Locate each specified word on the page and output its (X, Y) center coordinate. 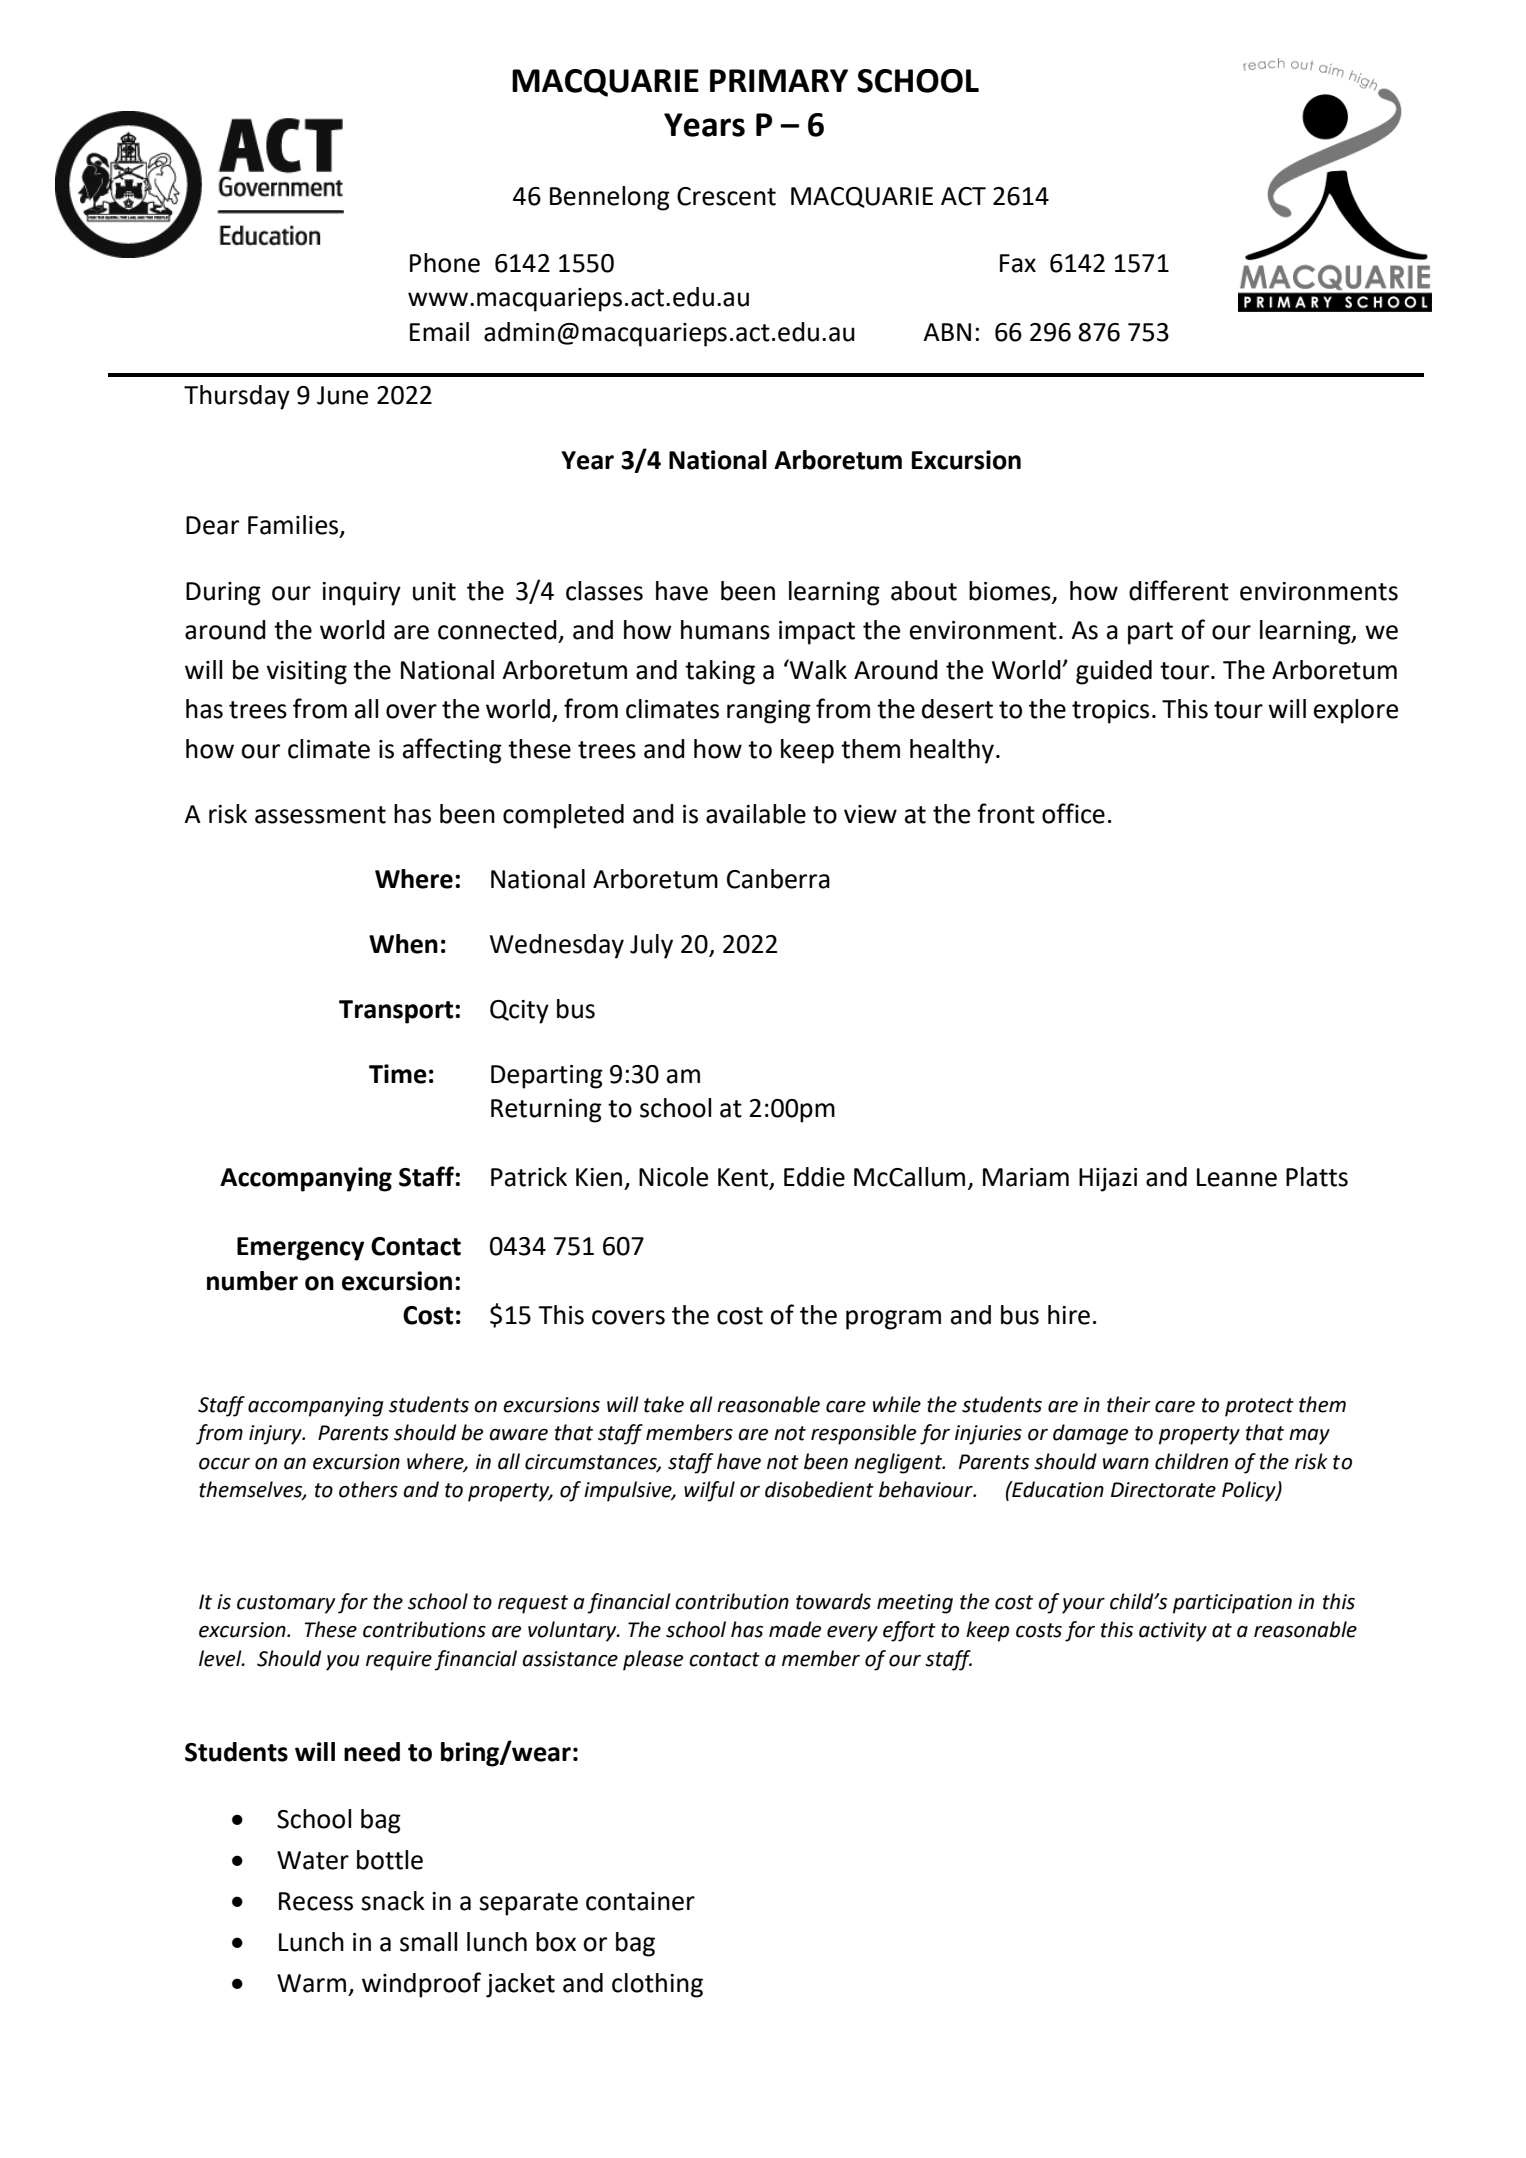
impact (817, 633)
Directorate (1163, 1490)
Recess (316, 1901)
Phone (445, 263)
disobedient (819, 1489)
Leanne (1237, 1177)
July (651, 946)
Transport (397, 1012)
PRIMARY (779, 80)
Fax (1018, 263)
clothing (657, 1985)
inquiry (361, 594)
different (1179, 590)
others (368, 1489)
